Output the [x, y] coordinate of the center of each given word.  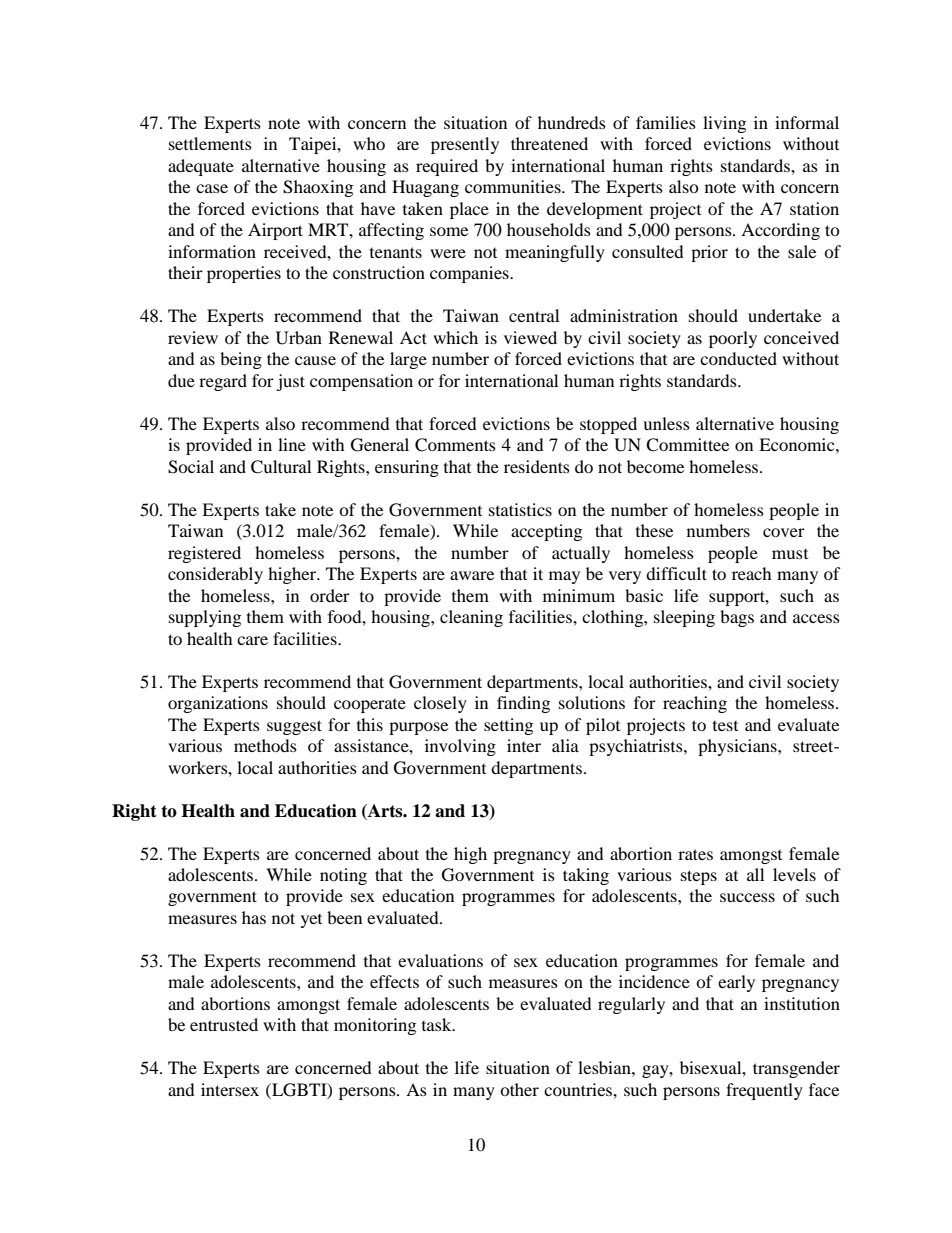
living [724, 124]
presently [465, 145]
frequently [764, 1091]
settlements [210, 143]
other [519, 1089]
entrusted [224, 1024]
